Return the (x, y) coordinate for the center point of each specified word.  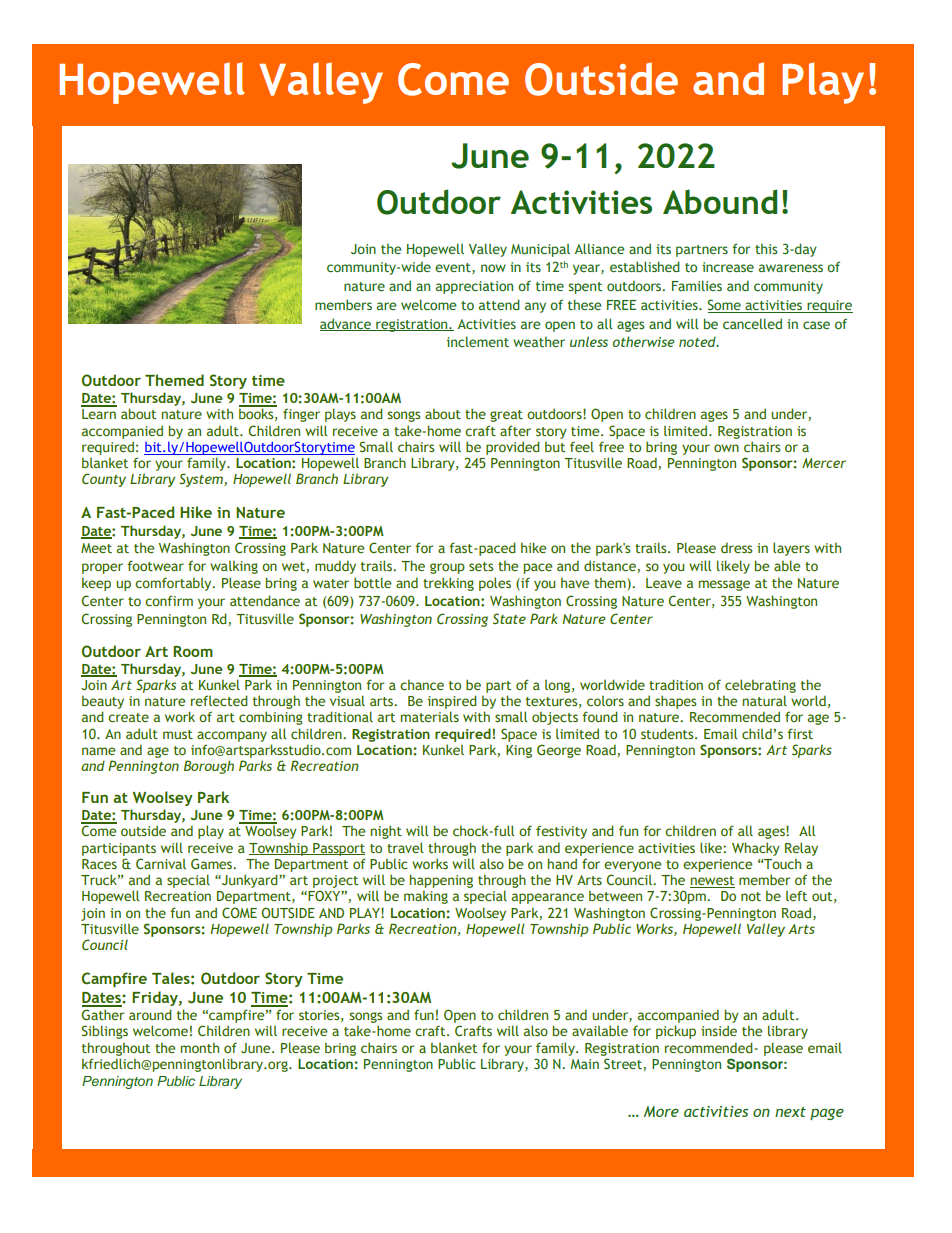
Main (585, 1064)
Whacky (756, 849)
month (200, 1047)
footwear (155, 565)
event (454, 268)
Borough (209, 767)
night (386, 832)
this (766, 248)
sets (481, 566)
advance (346, 324)
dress (736, 547)
